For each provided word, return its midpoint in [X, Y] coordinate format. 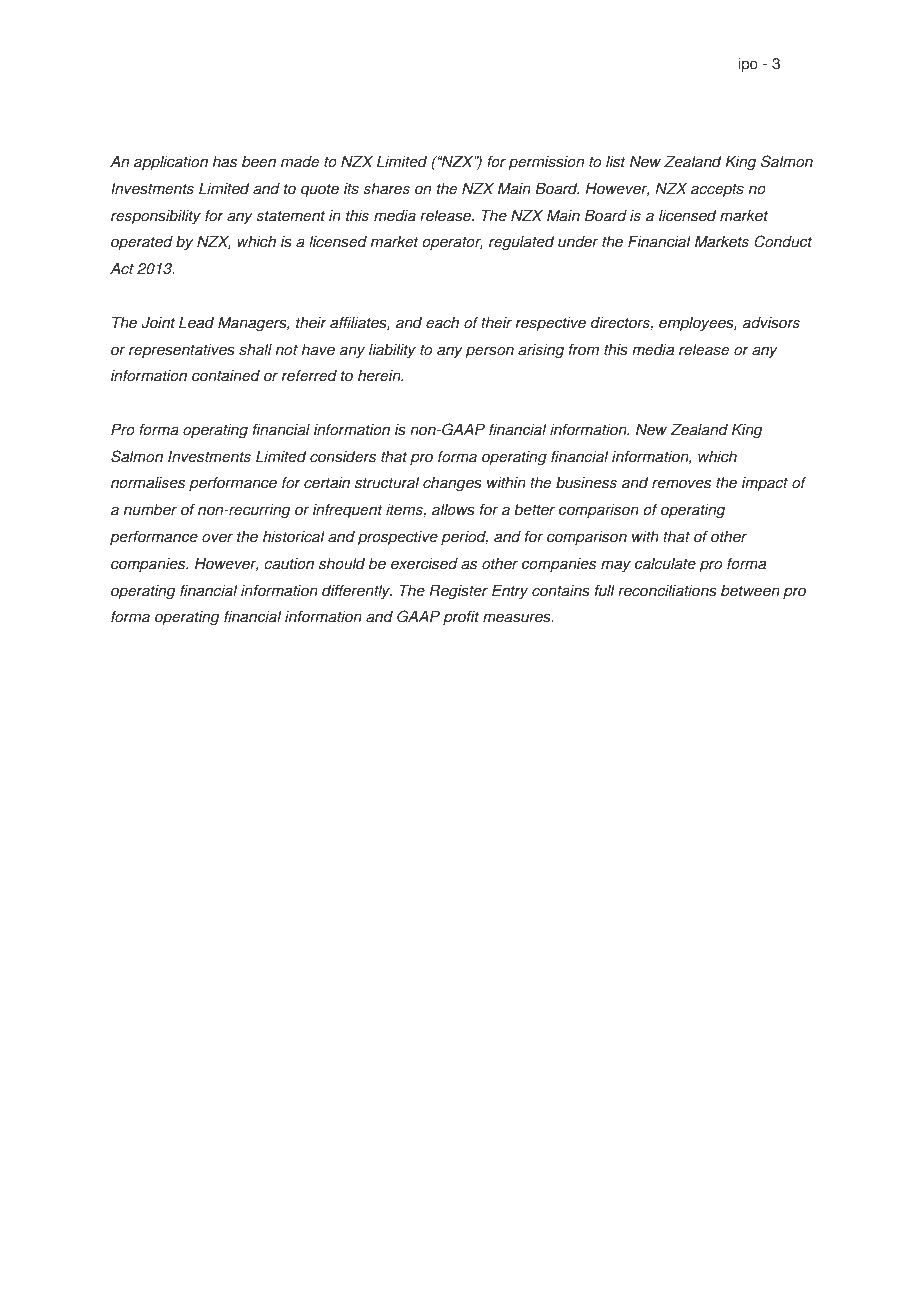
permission [546, 163]
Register [458, 592]
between [750, 590]
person [489, 352]
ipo [748, 65]
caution [289, 563]
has [225, 161]
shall [255, 349]
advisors [771, 322]
